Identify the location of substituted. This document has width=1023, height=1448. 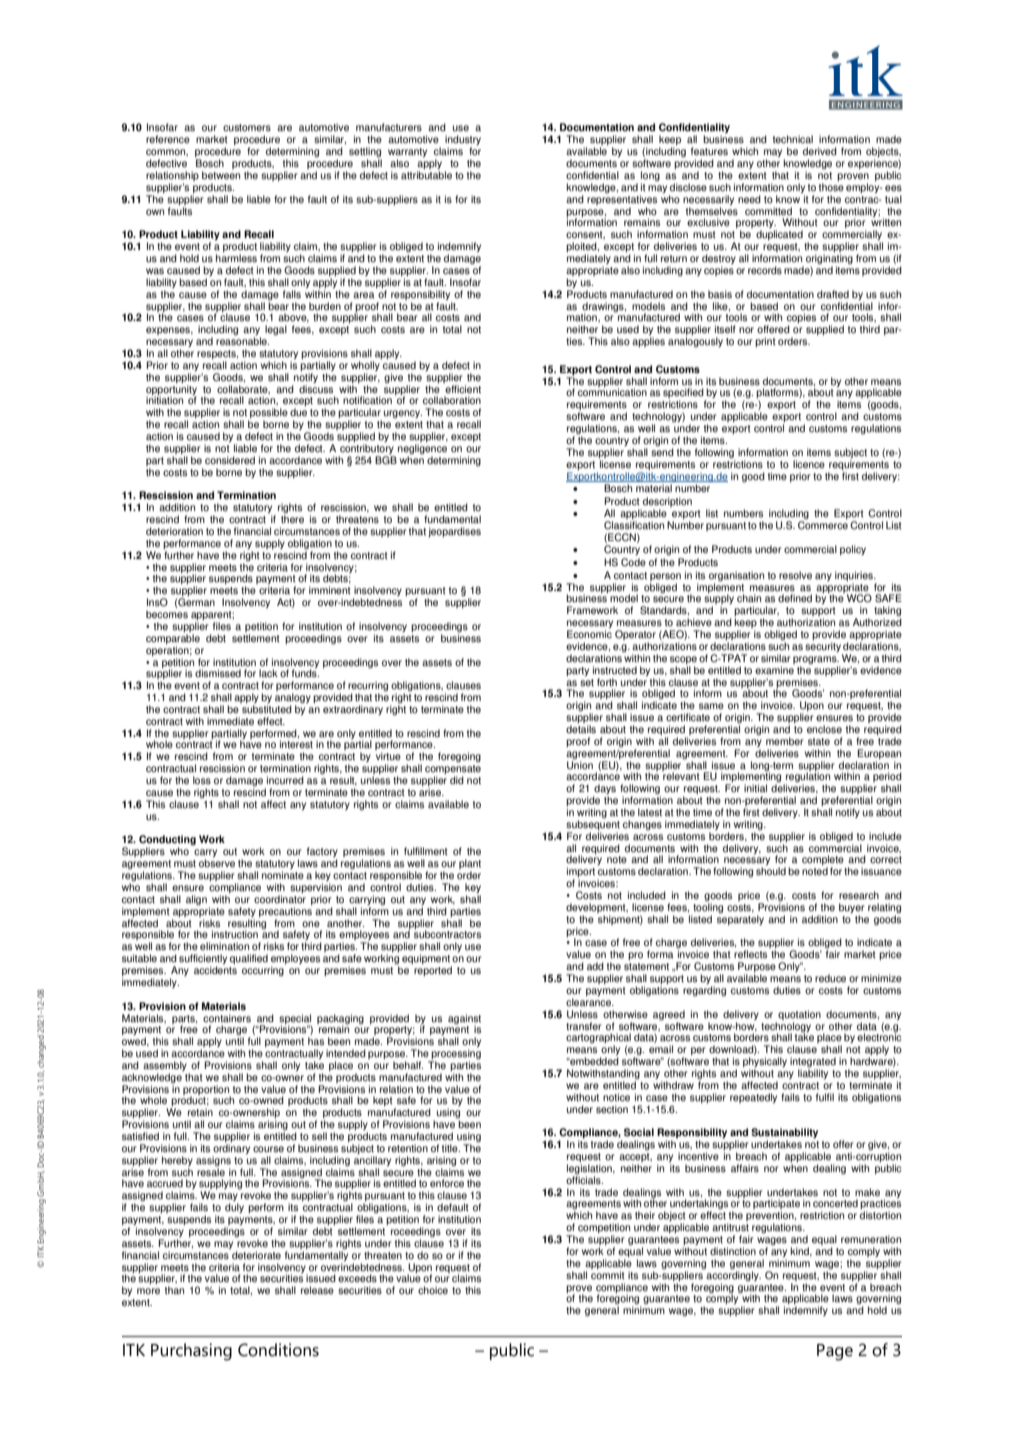
(267, 709).
